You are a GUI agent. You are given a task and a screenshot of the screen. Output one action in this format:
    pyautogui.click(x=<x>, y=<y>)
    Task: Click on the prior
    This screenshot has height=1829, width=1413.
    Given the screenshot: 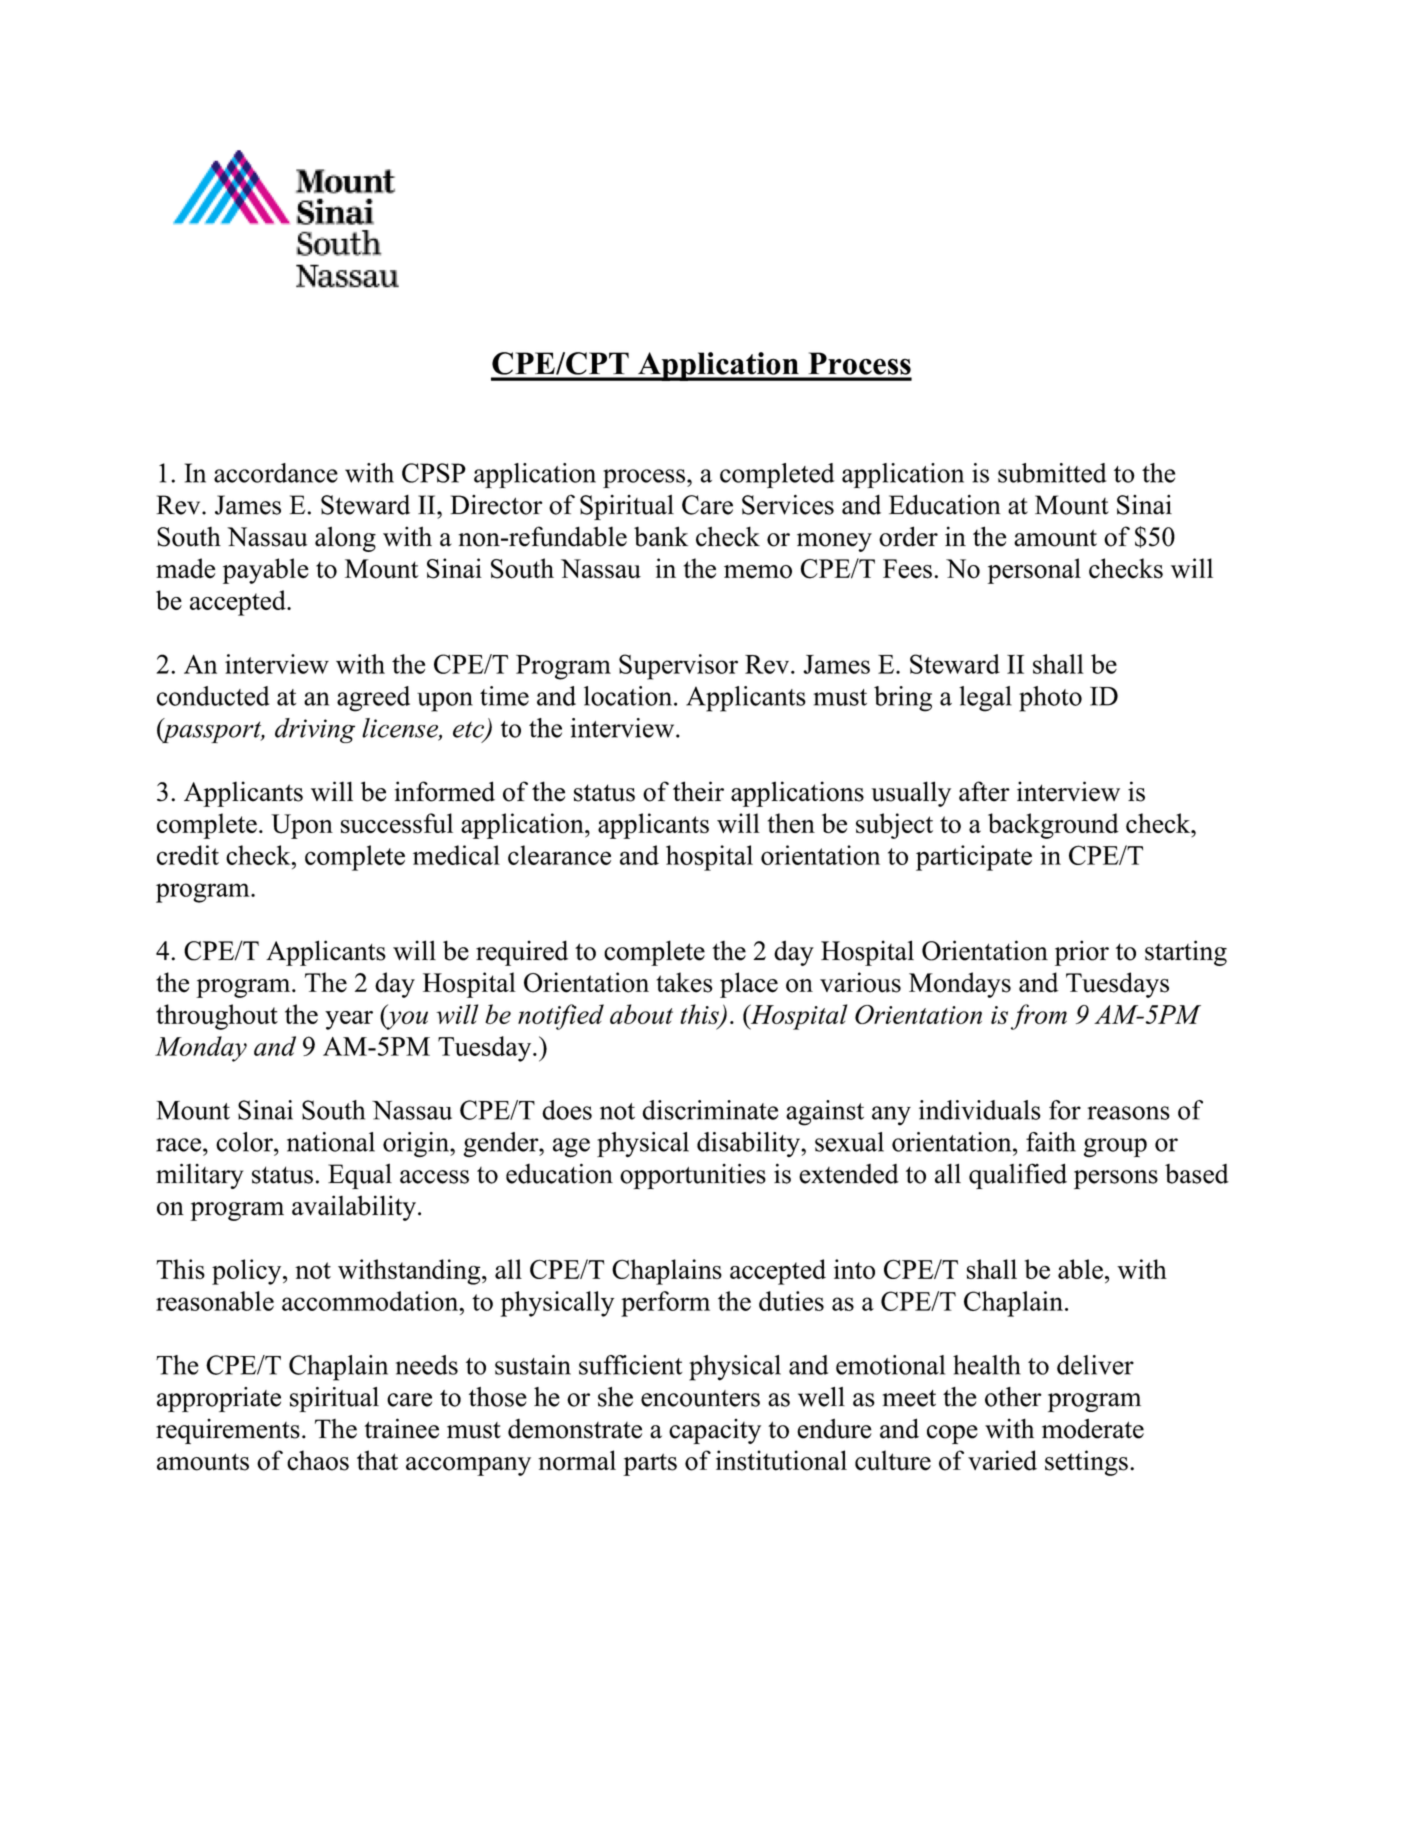 What is the action you would take?
    pyautogui.click(x=1082, y=953)
